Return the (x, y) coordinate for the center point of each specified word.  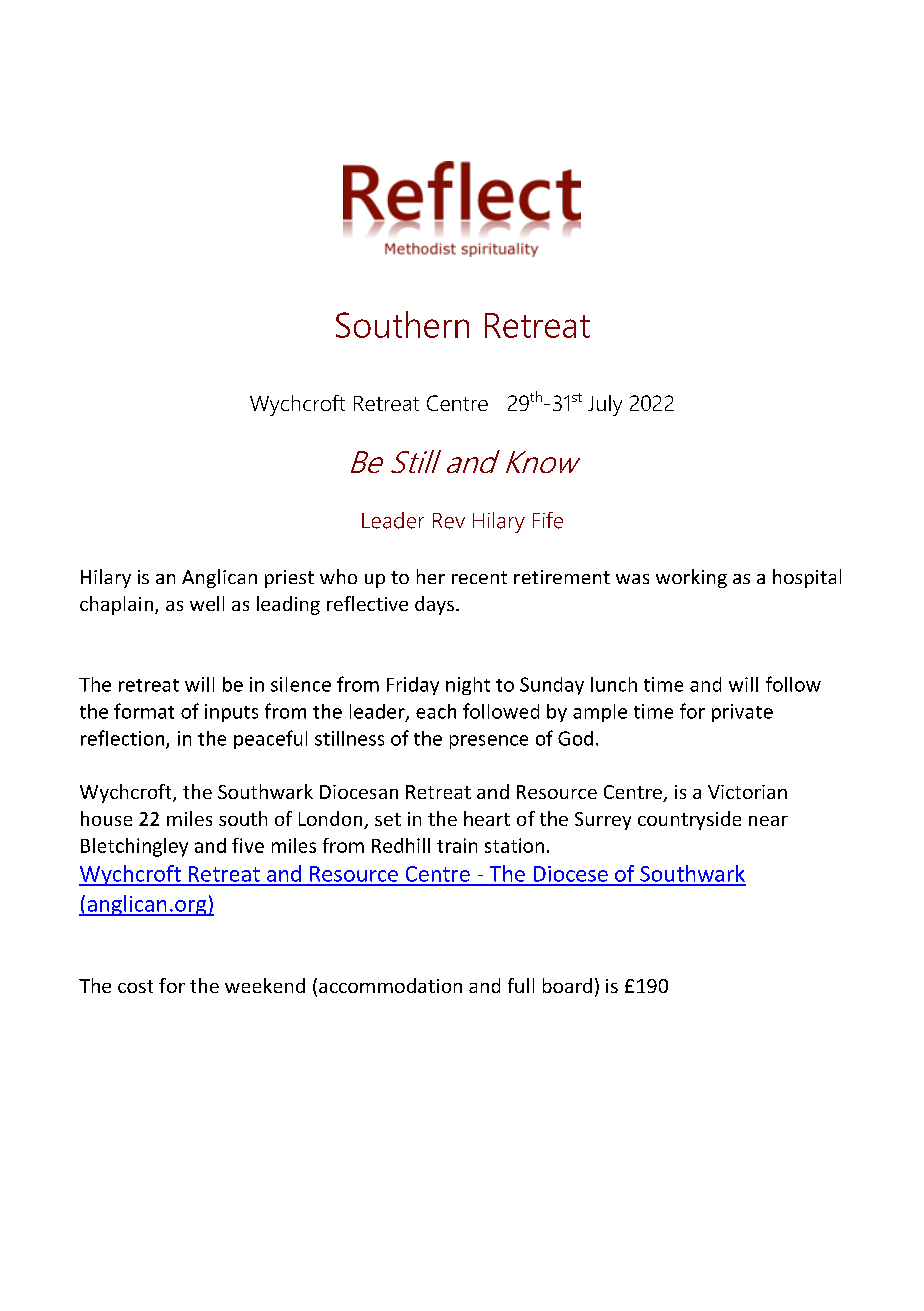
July (605, 405)
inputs (231, 713)
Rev (449, 521)
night (468, 686)
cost (135, 986)
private (742, 713)
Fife (548, 520)
